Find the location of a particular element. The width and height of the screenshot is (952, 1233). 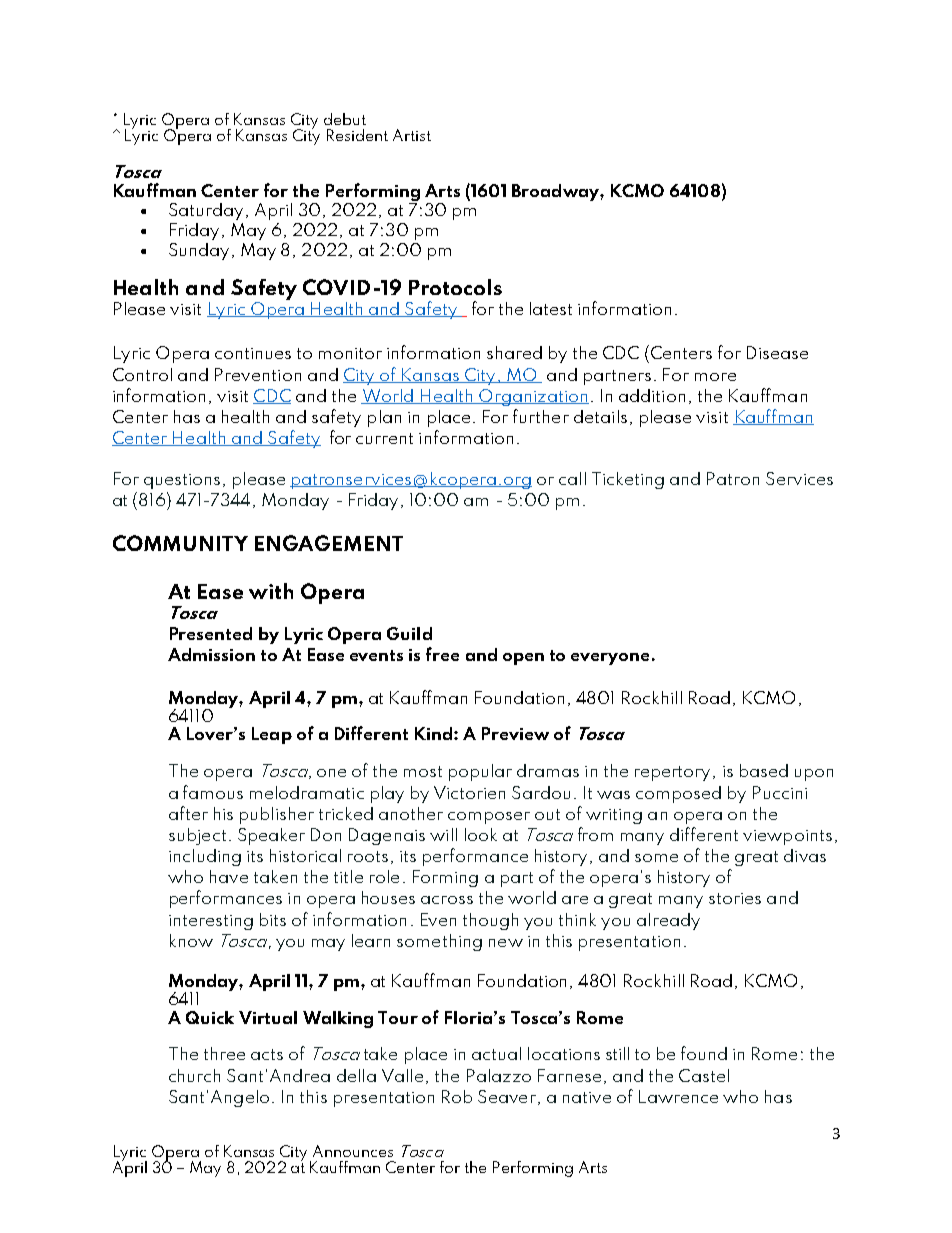

Saturday is located at coordinates (206, 211).
